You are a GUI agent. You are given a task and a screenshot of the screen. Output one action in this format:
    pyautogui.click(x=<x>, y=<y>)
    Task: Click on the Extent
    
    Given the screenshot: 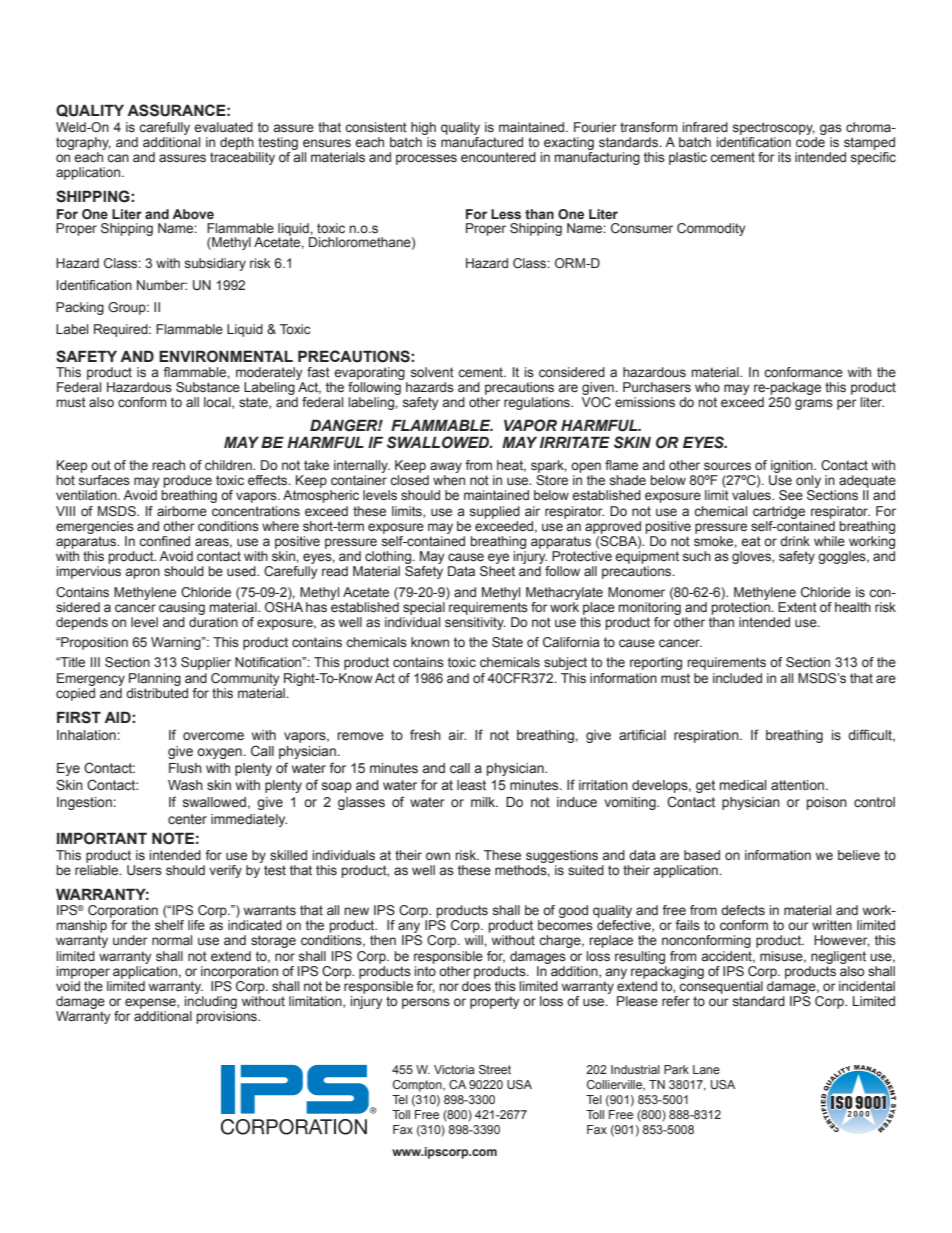 What is the action you would take?
    pyautogui.click(x=797, y=607)
